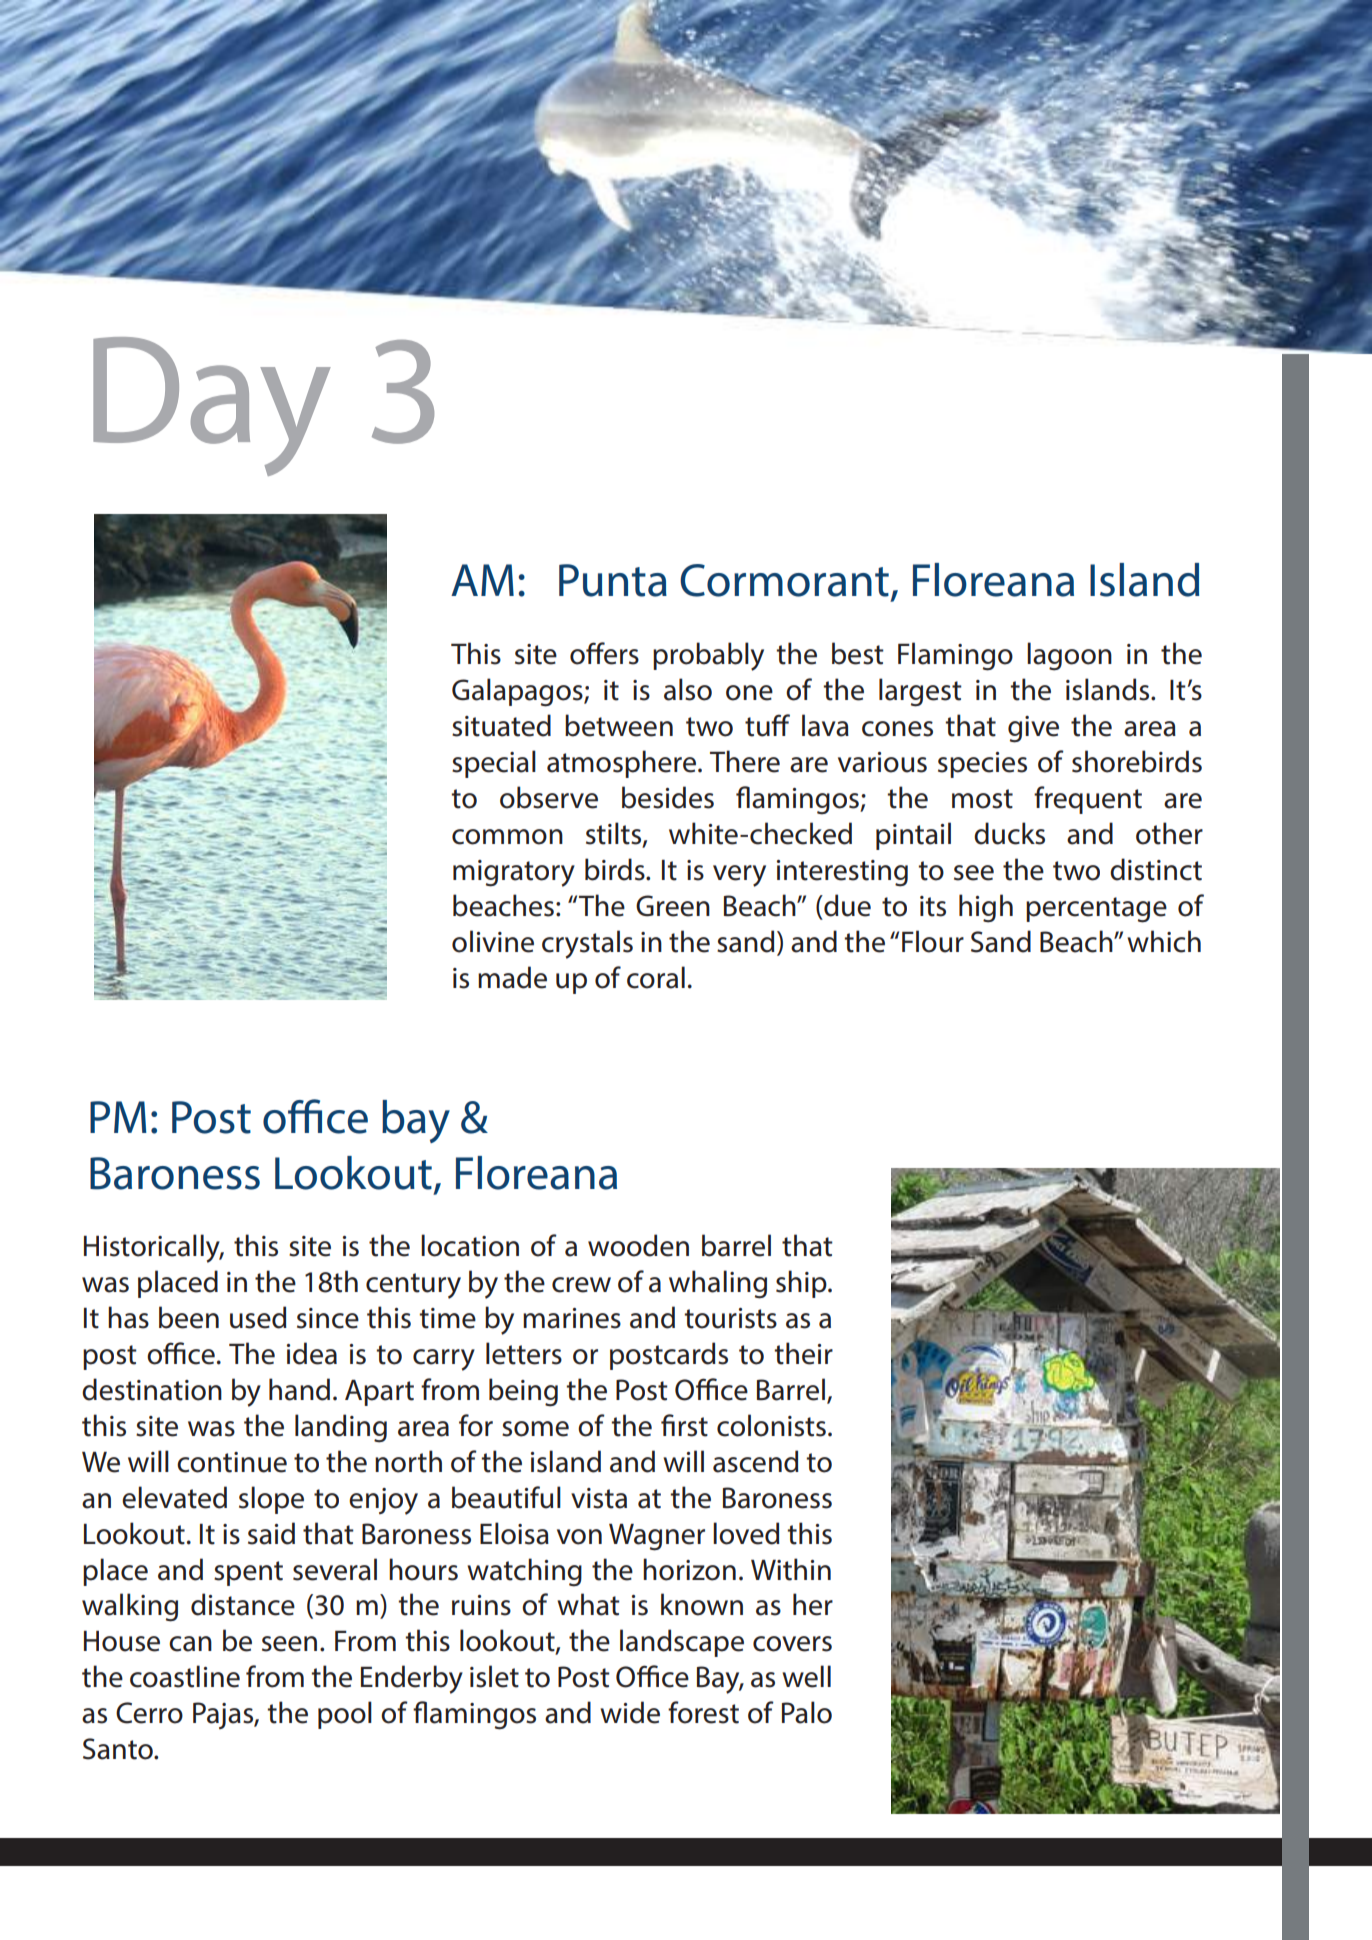 The image size is (1372, 1940). What do you see at coordinates (803, 1353) in the screenshot?
I see `their` at bounding box center [803, 1353].
